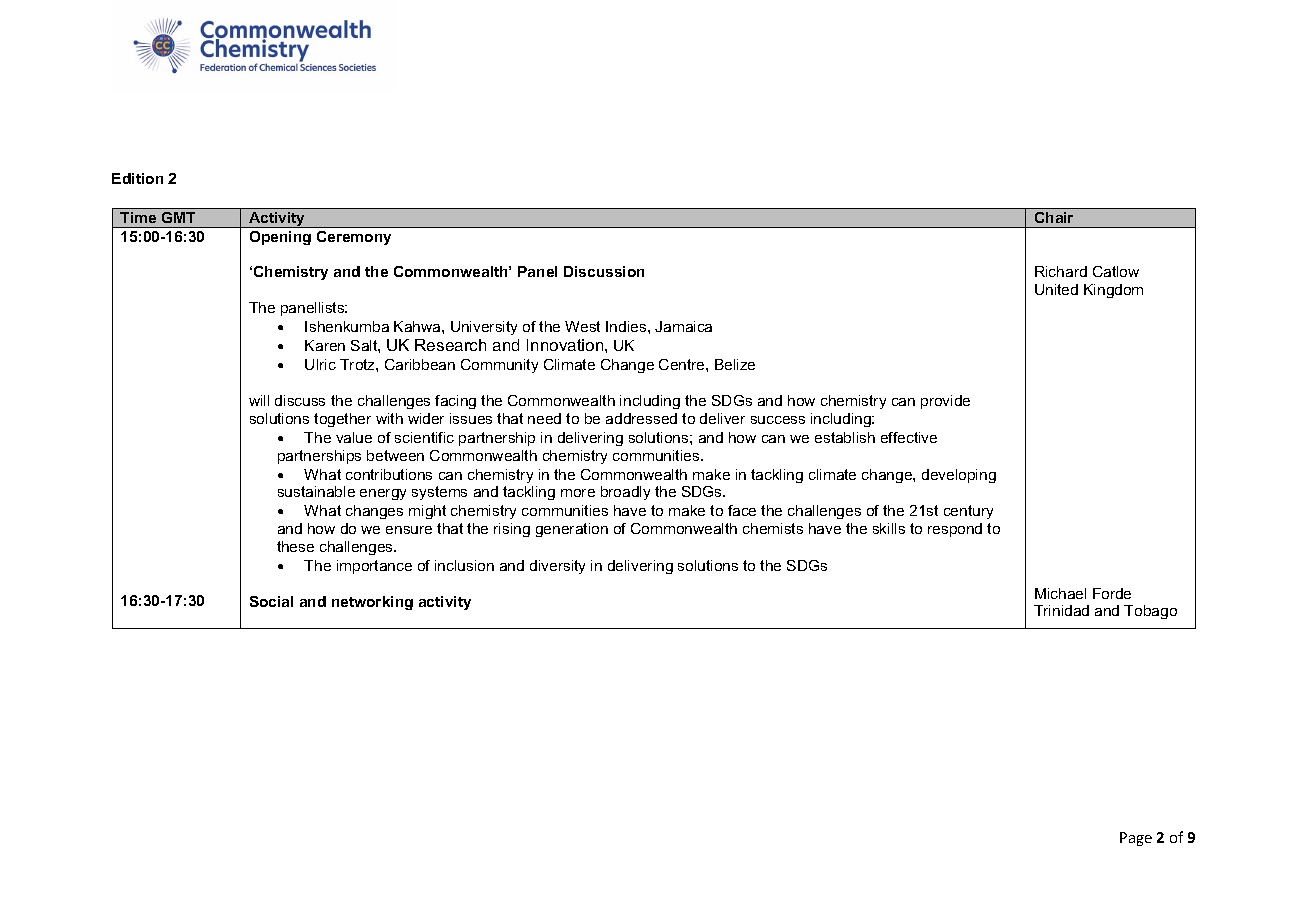  What do you see at coordinates (557, 567) in the document?
I see `diversity` at bounding box center [557, 567].
